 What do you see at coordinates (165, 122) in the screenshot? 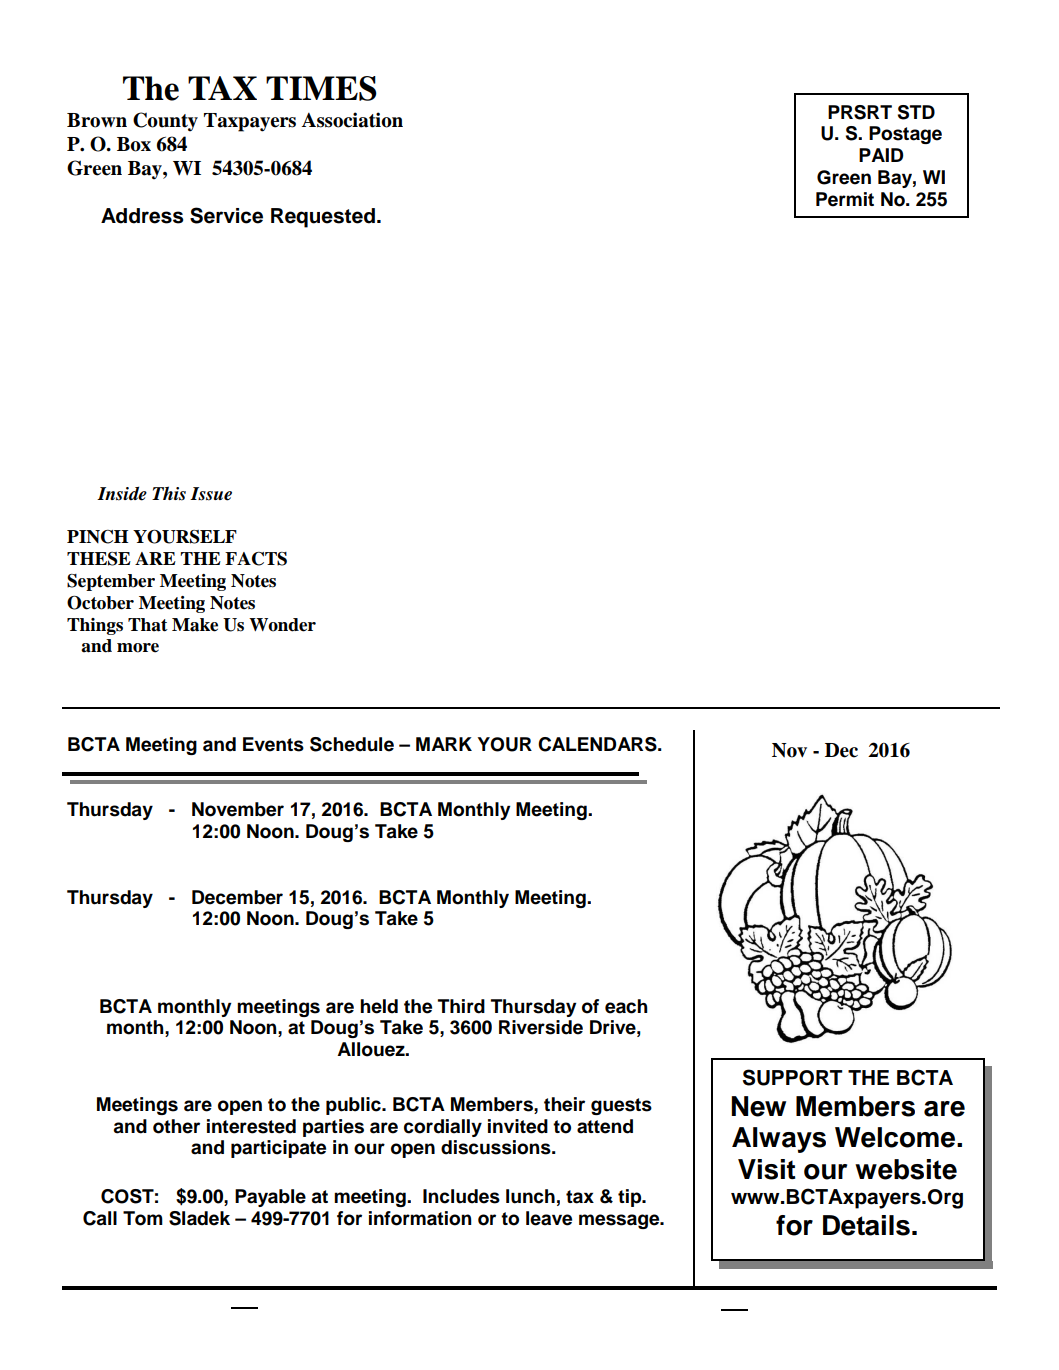
I see `County` at bounding box center [165, 122].
